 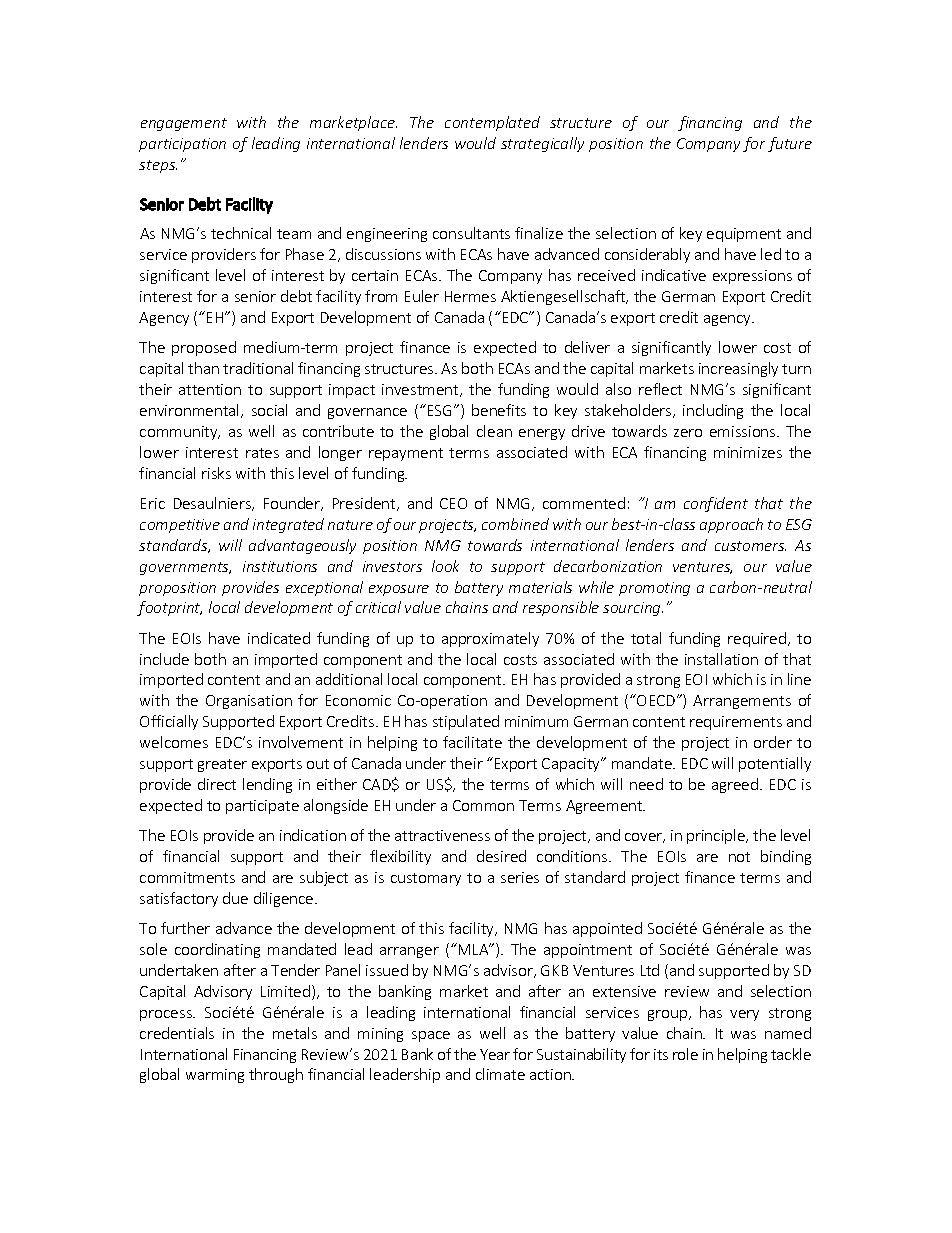 I want to click on clean, so click(x=494, y=431).
